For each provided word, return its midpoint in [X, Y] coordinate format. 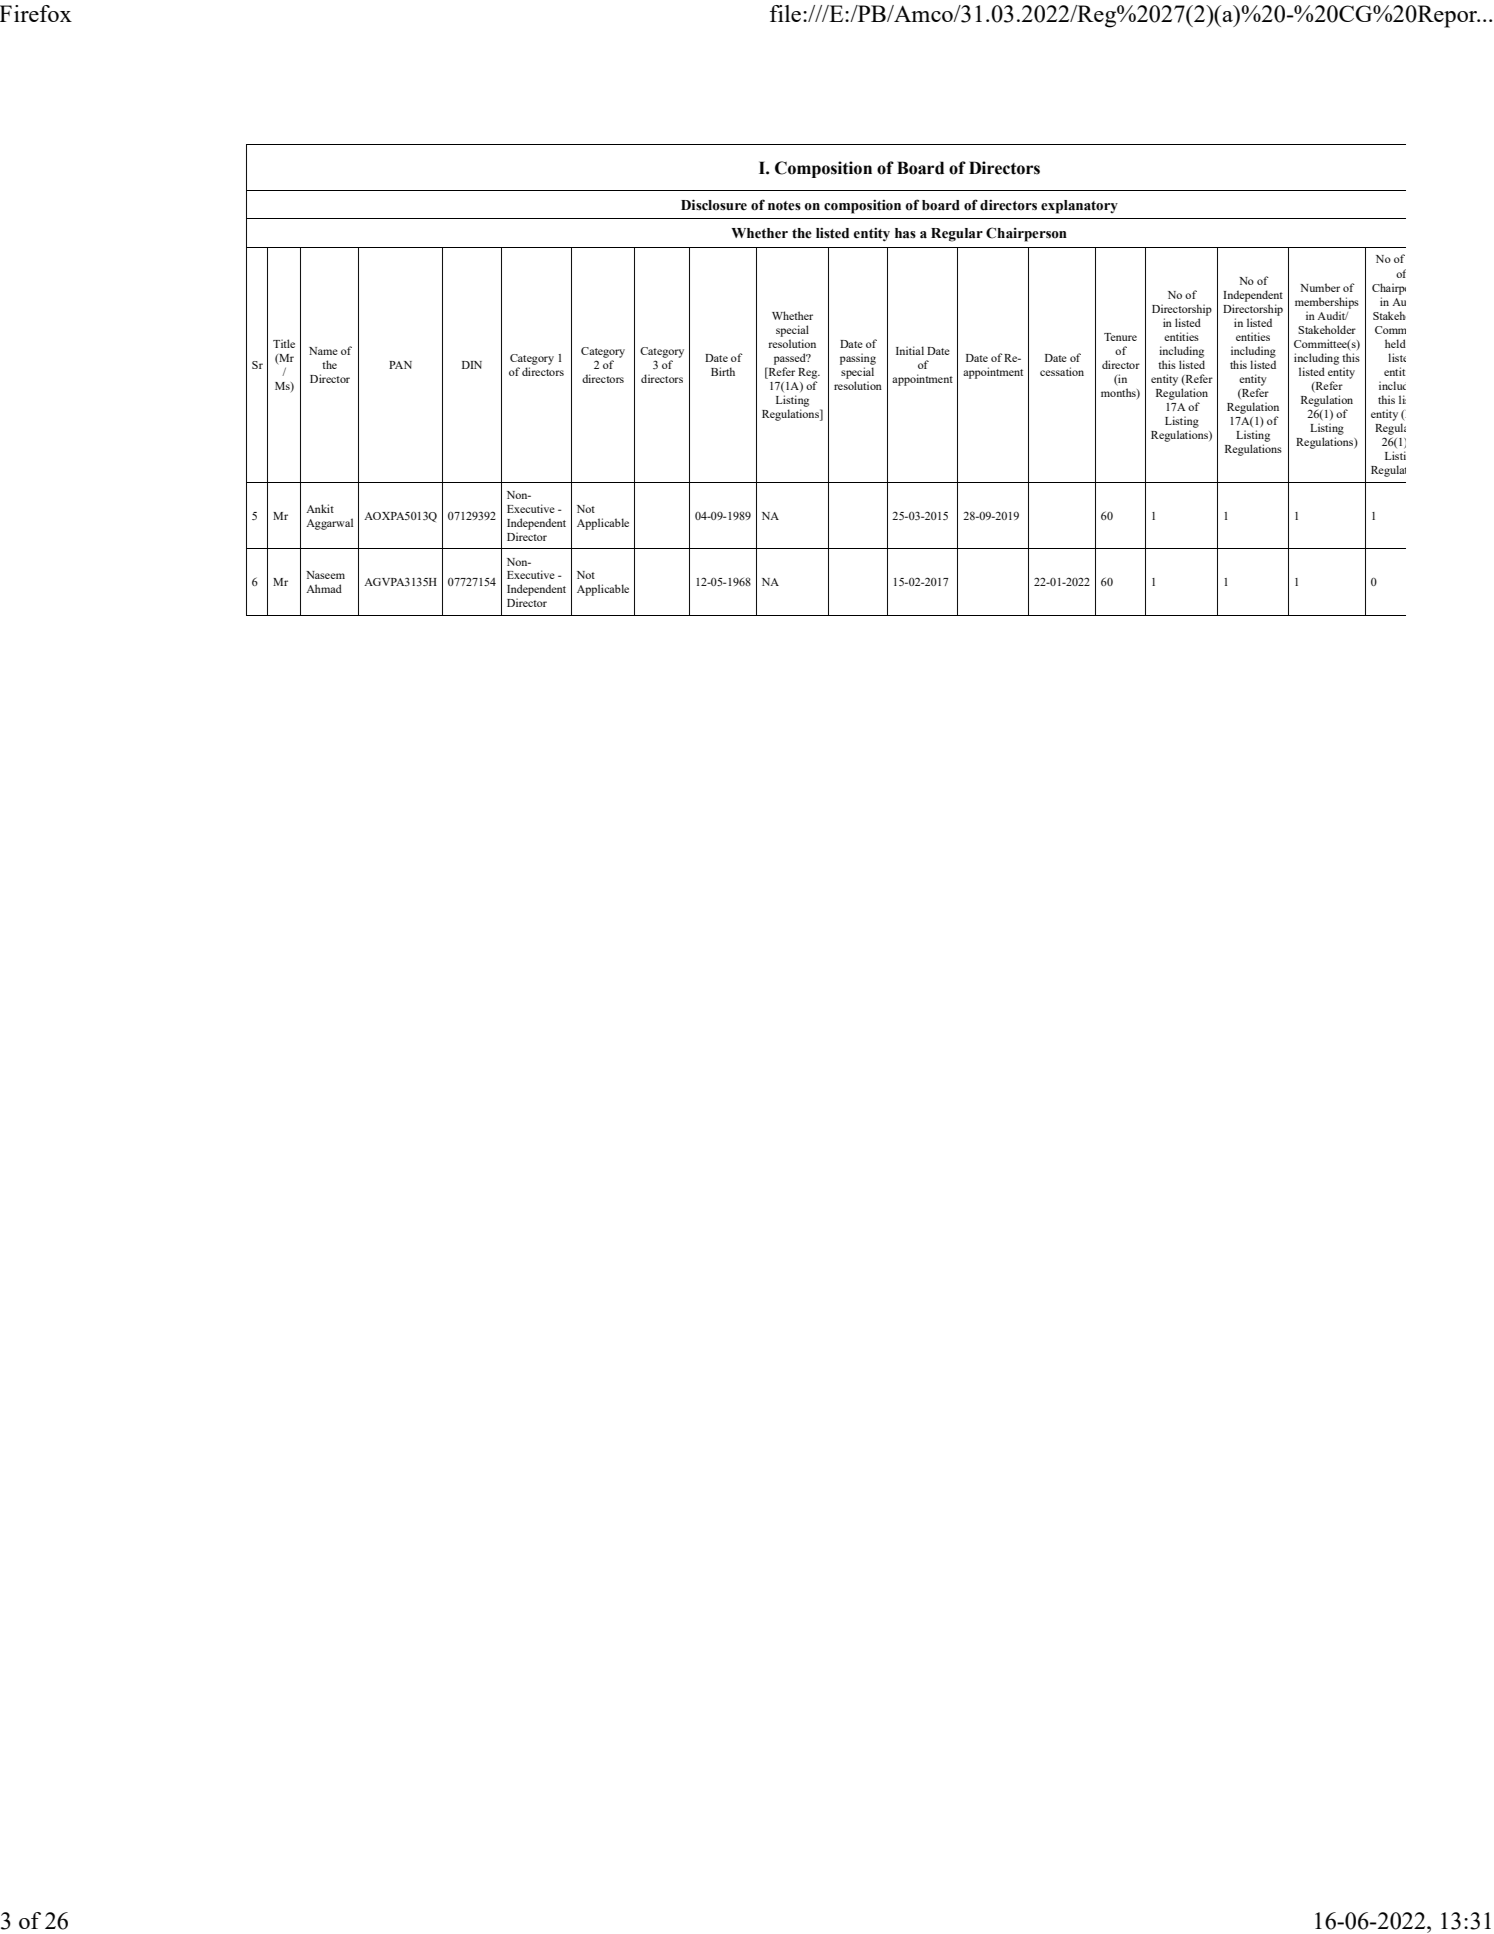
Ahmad [324, 588]
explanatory [1079, 207]
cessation [1062, 371]
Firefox [36, 13]
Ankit [320, 508]
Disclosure [714, 205]
